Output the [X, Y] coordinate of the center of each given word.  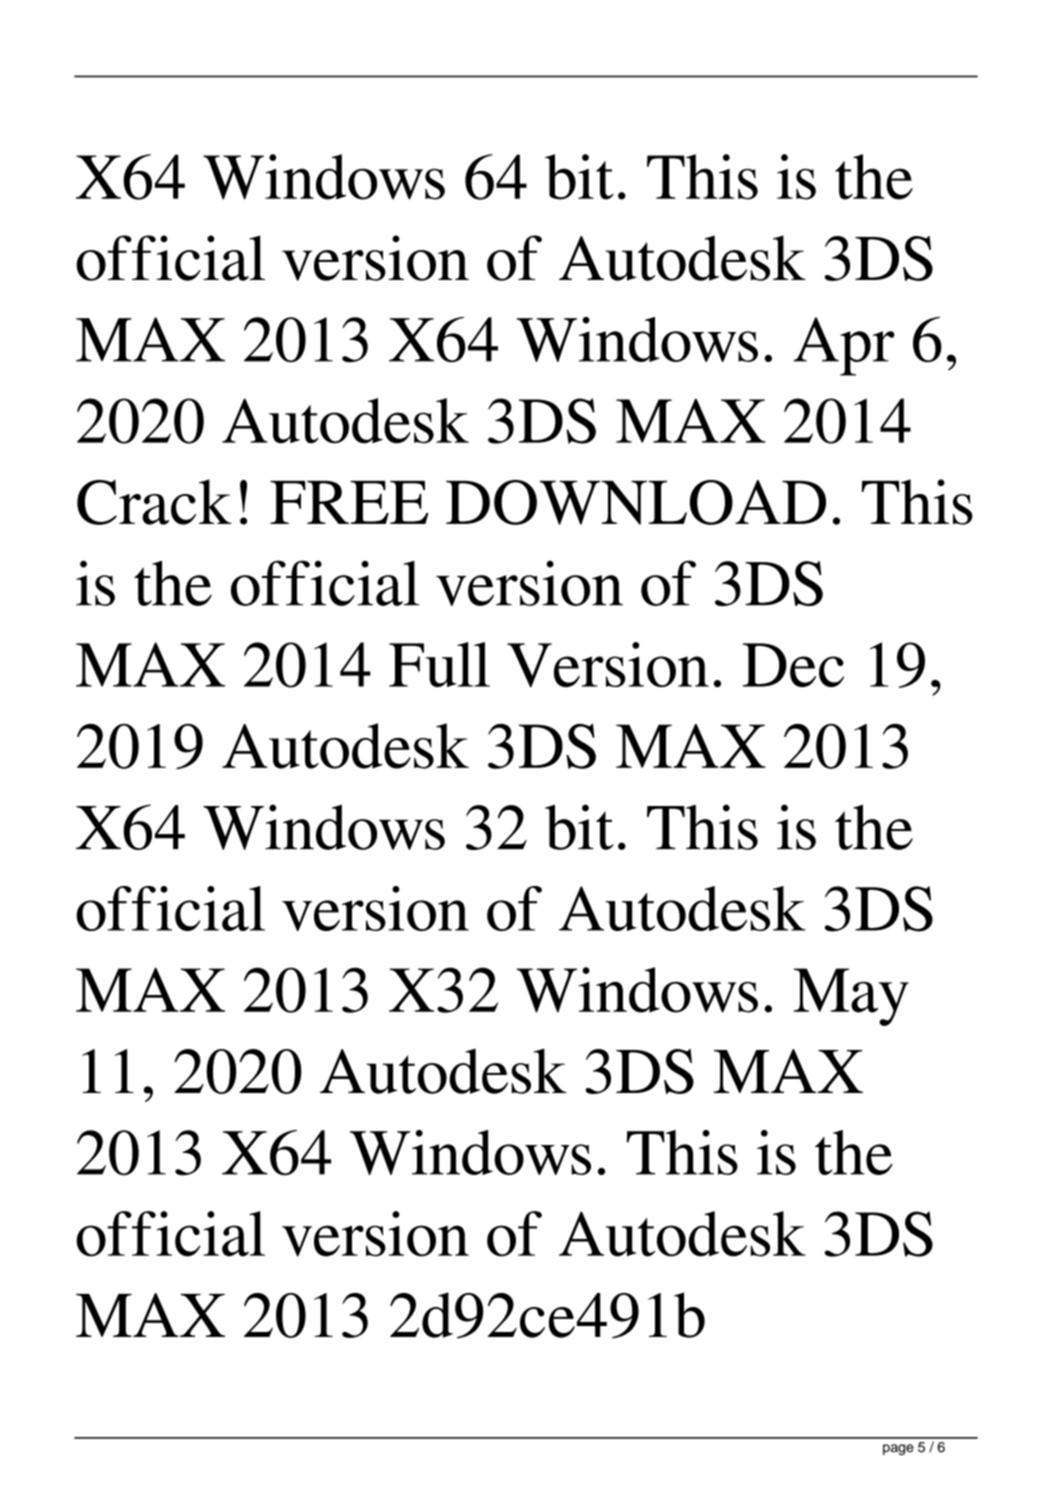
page [898, 1449]
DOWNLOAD [636, 502]
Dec [793, 665]
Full [439, 664]
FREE [349, 502]
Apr [844, 346]
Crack [154, 502]
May [851, 997]
